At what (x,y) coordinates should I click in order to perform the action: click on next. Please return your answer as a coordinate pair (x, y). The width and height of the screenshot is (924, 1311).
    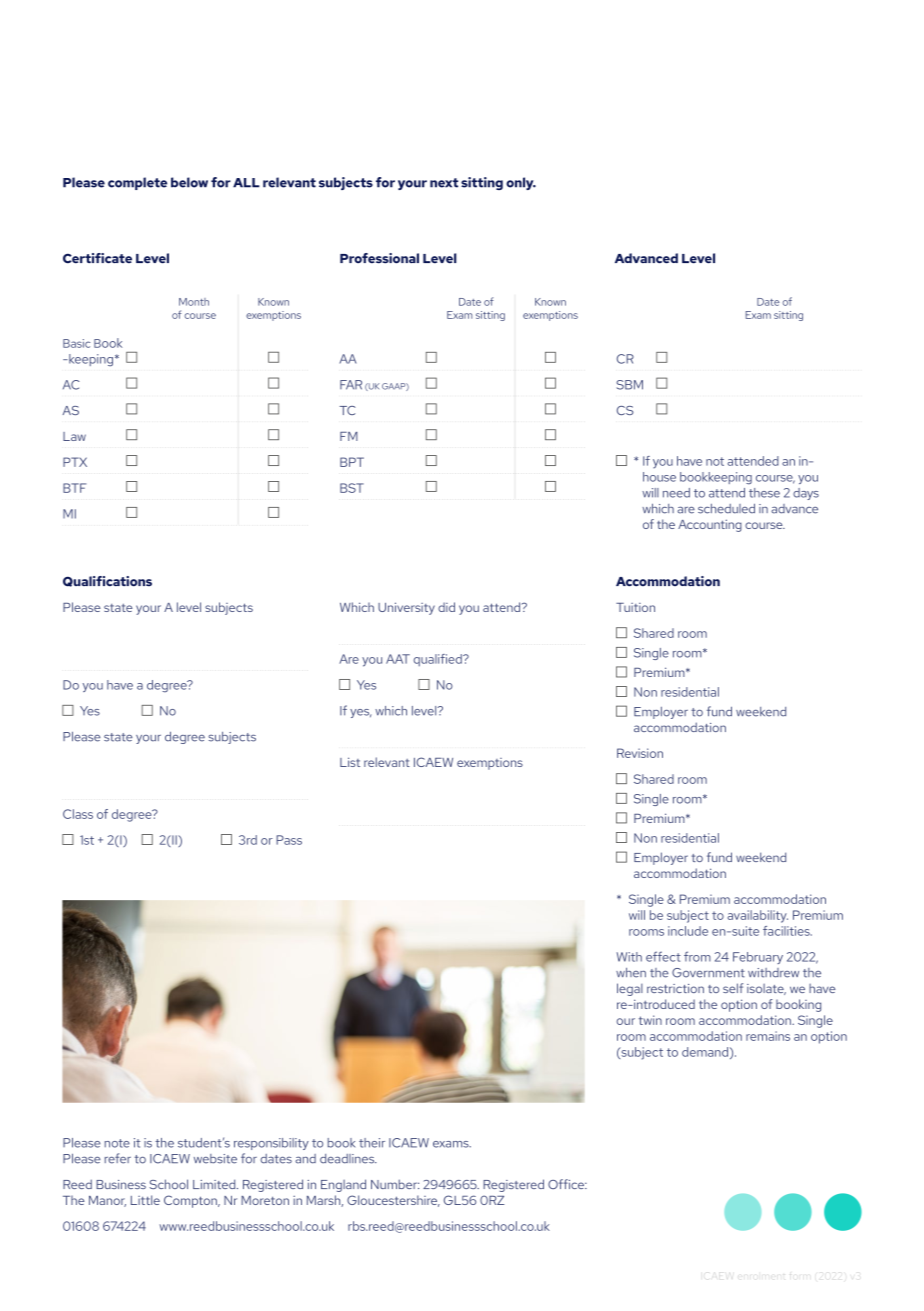
    Looking at the image, I should click on (444, 183).
